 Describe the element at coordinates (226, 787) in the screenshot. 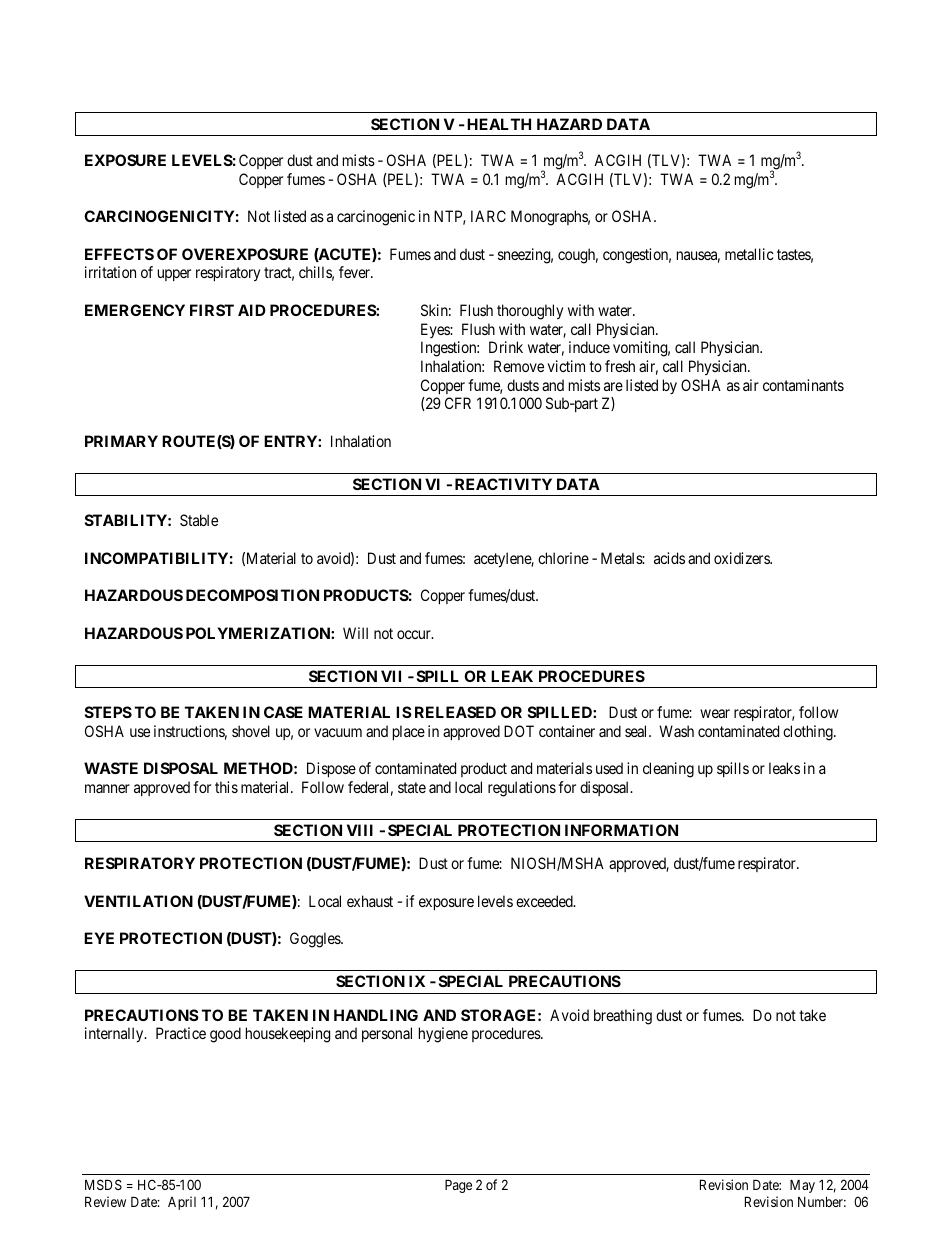

I see `this` at that location.
